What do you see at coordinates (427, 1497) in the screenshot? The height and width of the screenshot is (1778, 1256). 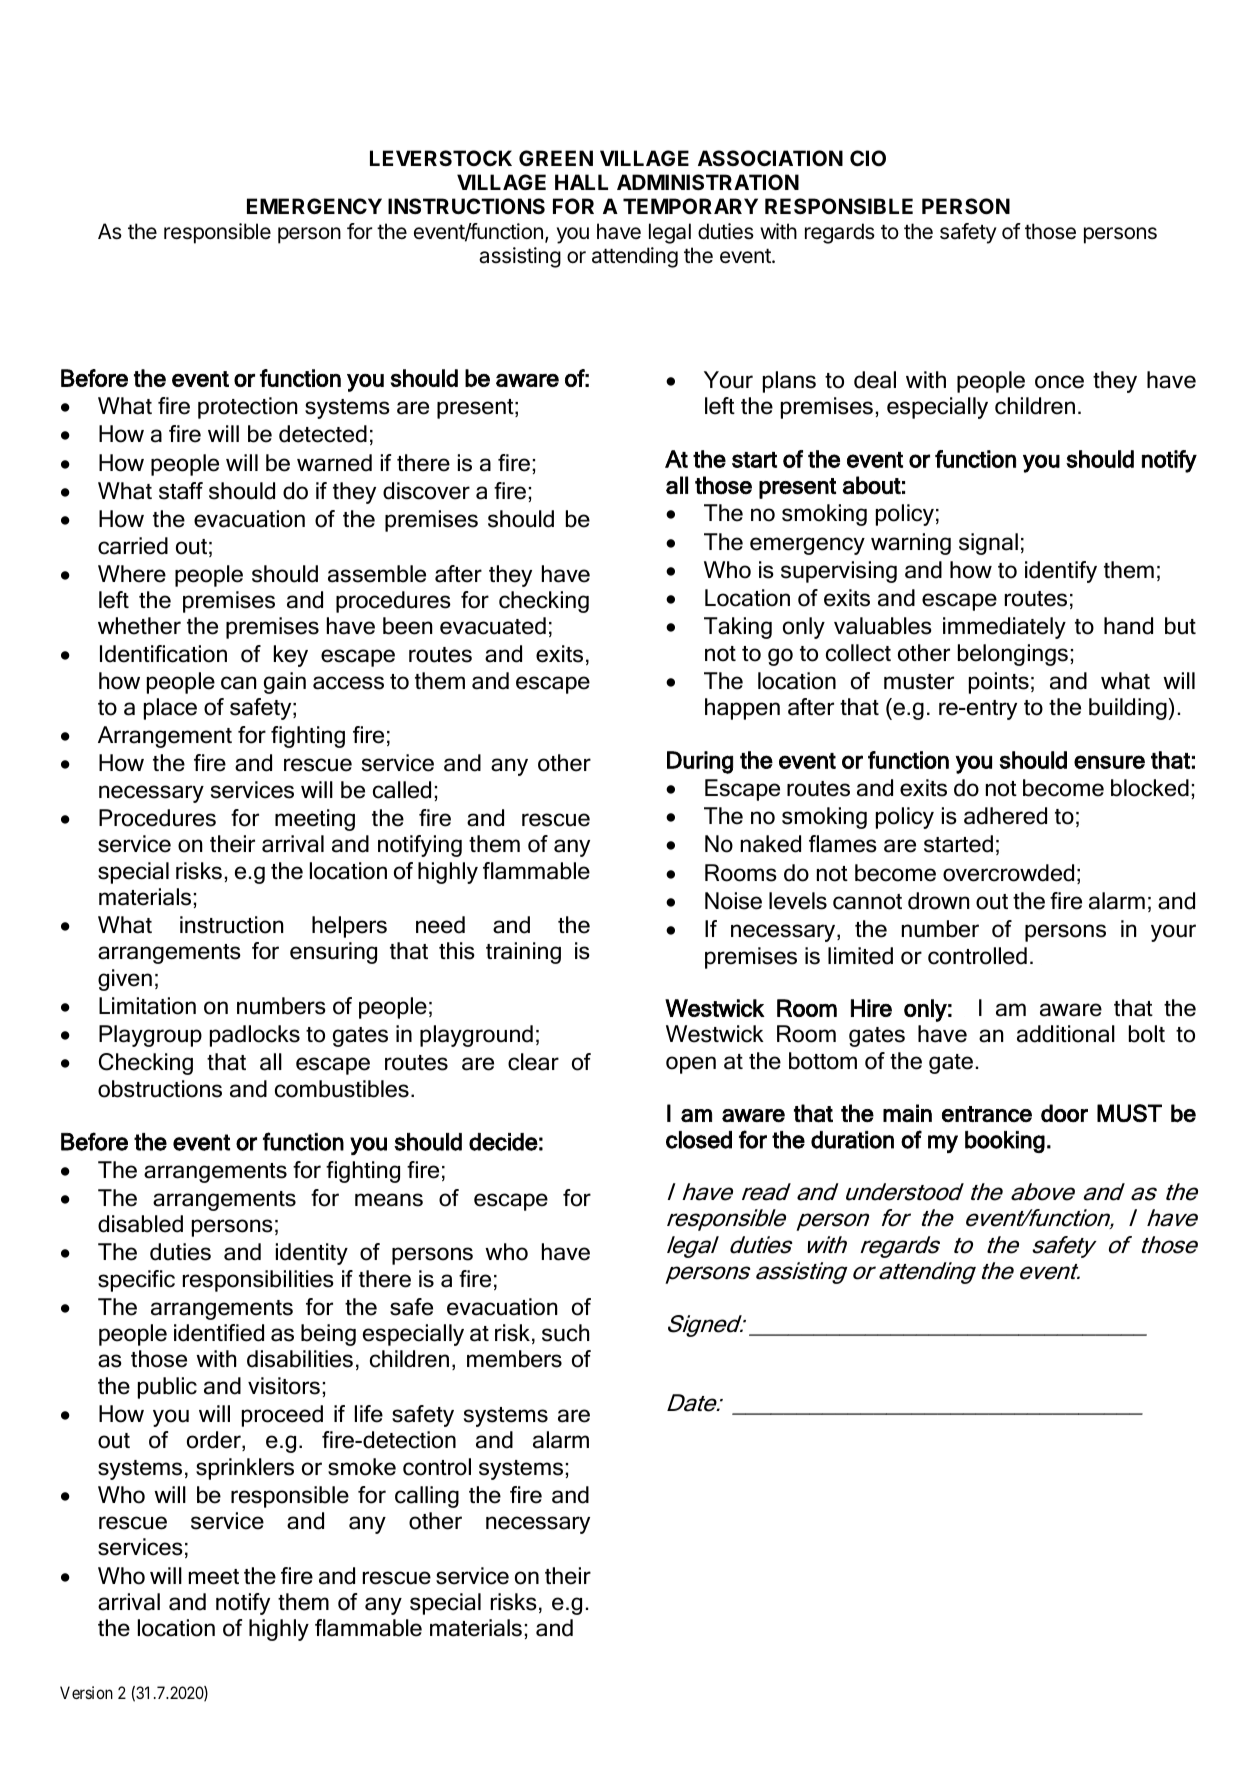 I see `calling` at bounding box center [427, 1497].
